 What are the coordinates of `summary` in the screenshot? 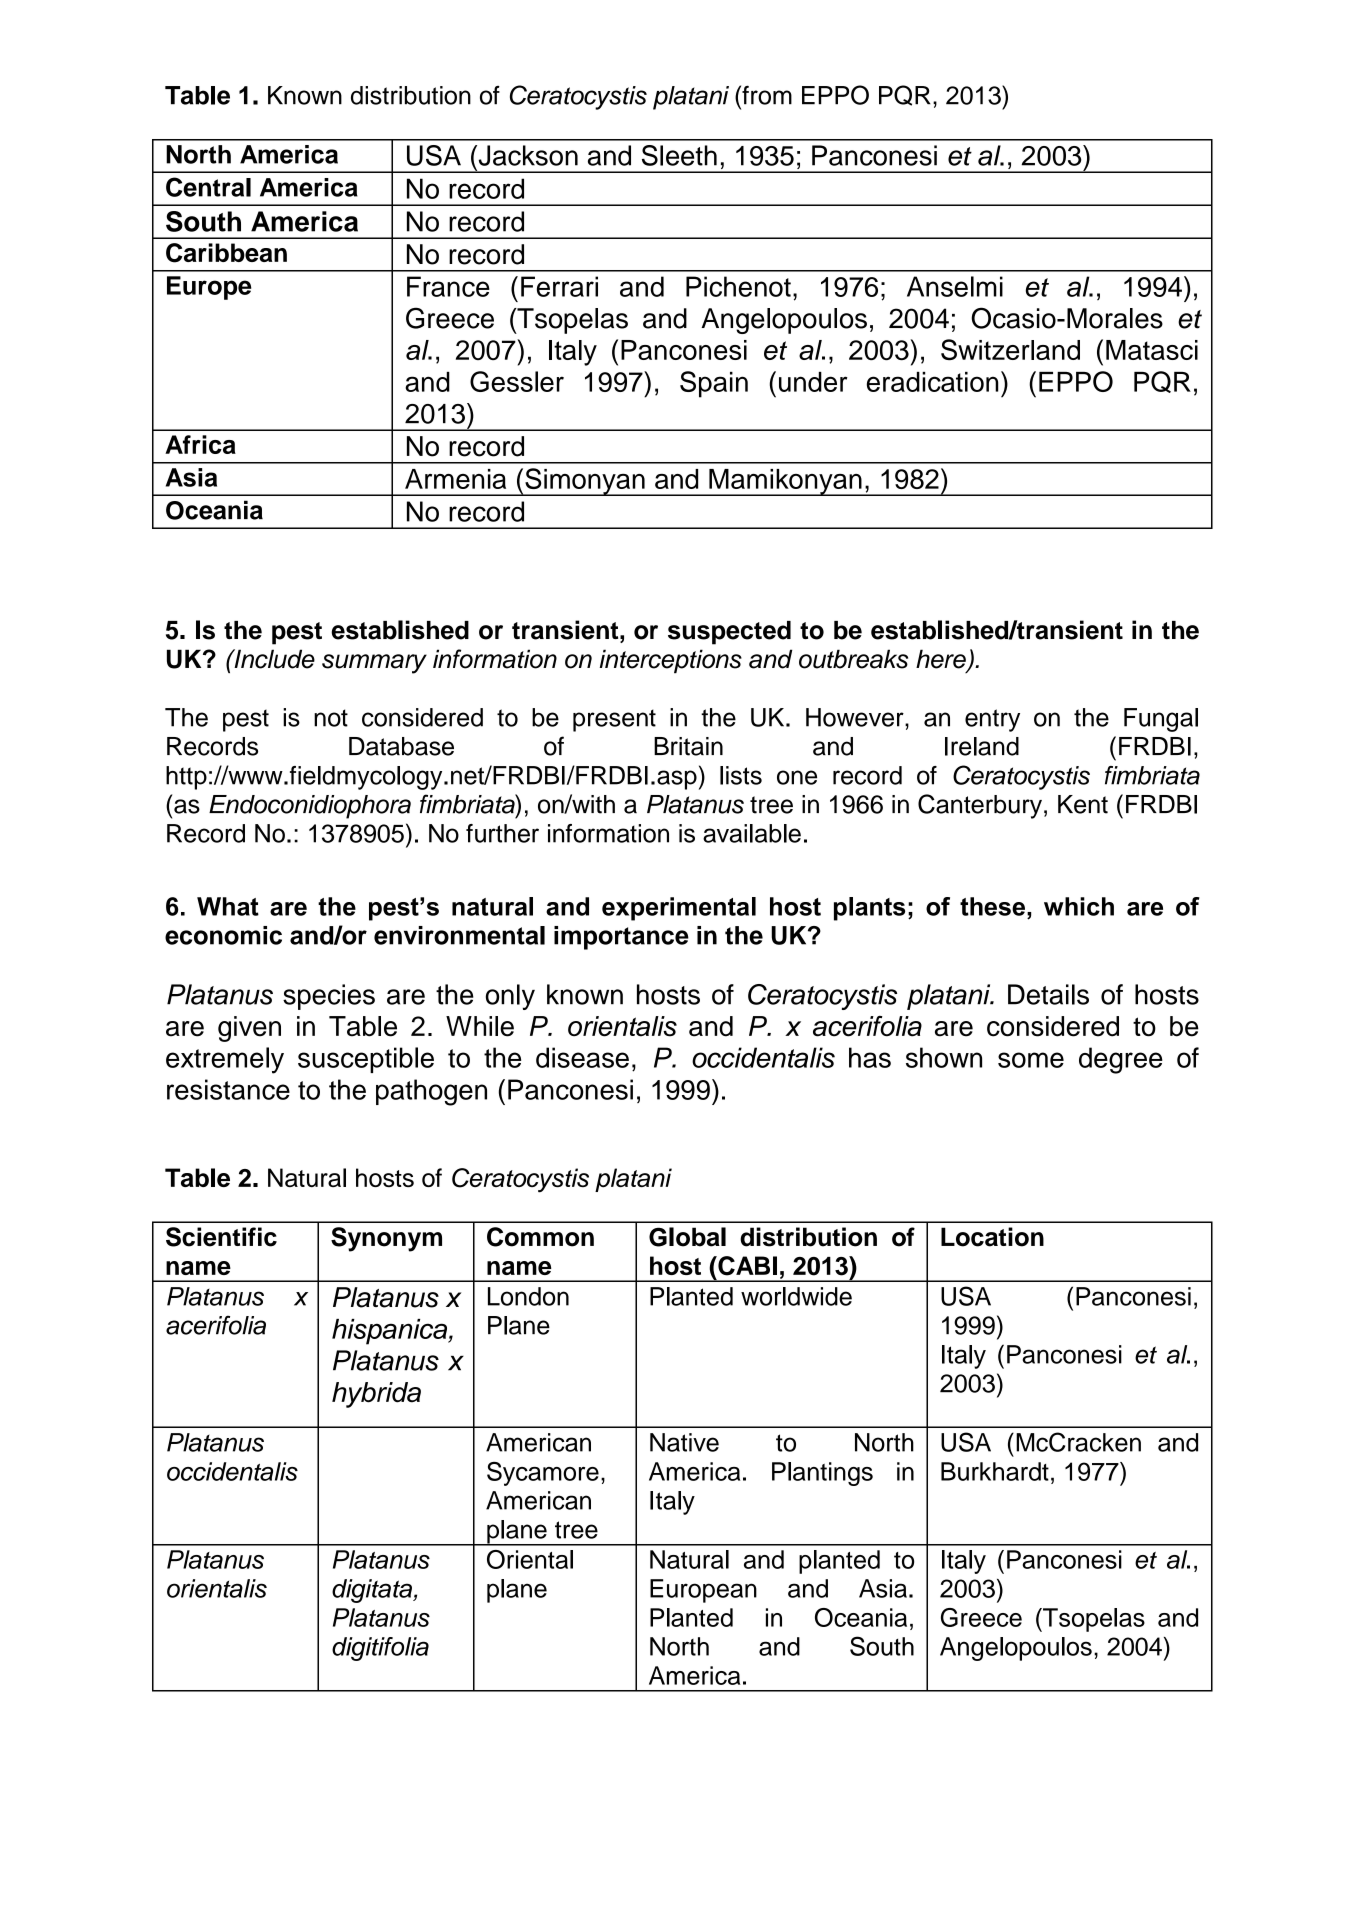 It's located at (374, 664).
